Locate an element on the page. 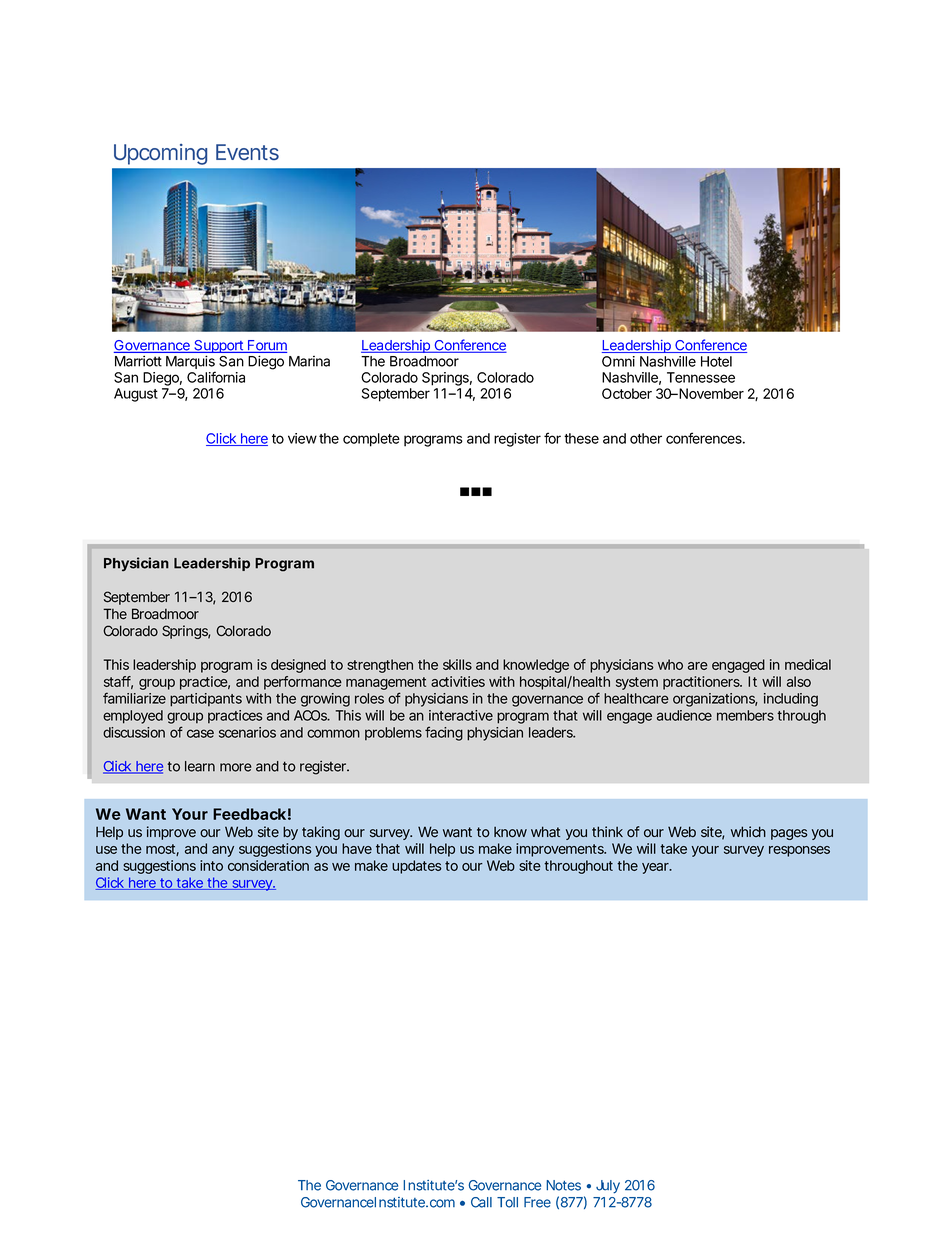  practitioners is located at coordinates (702, 683).
